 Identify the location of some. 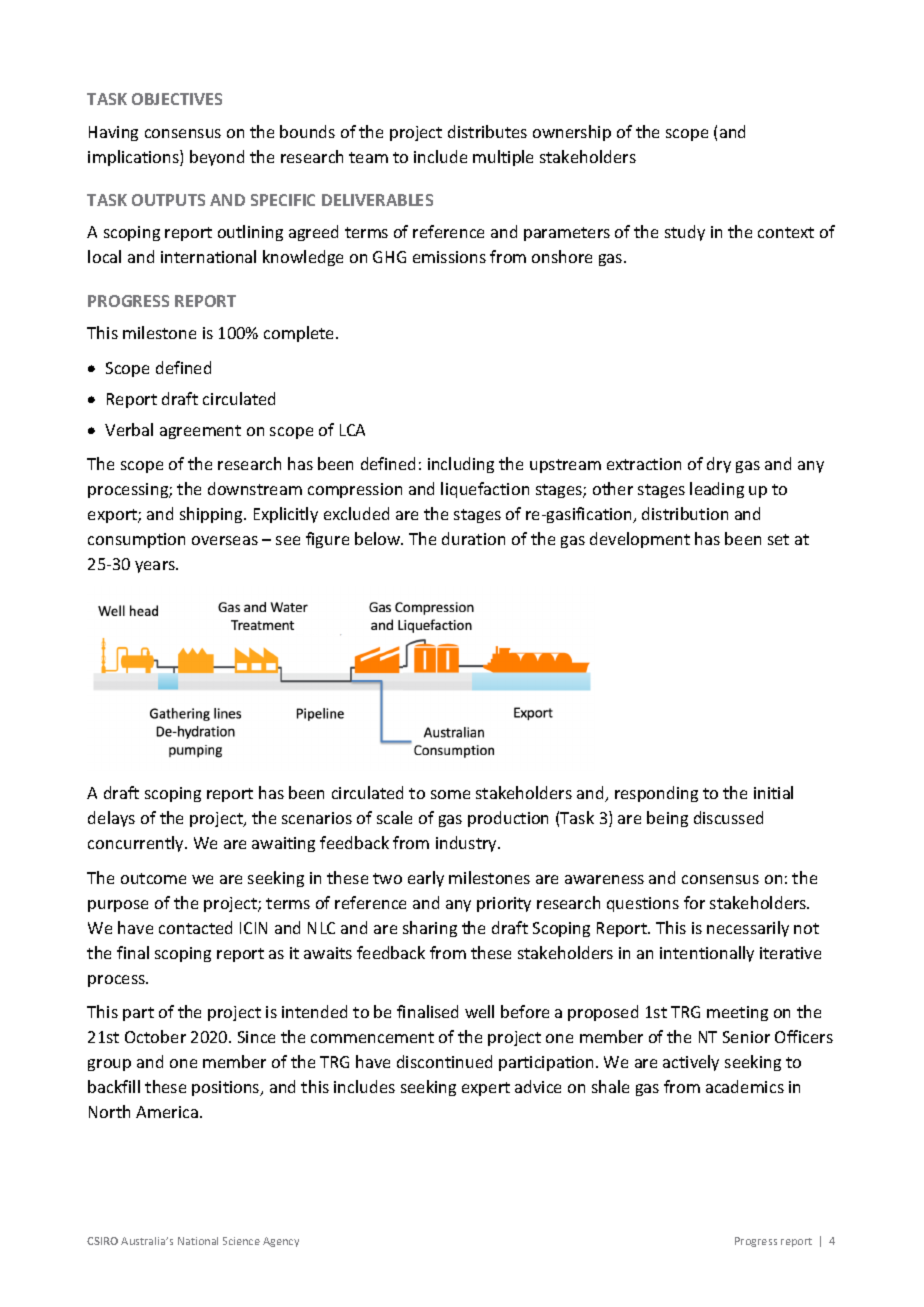
(450, 794).
